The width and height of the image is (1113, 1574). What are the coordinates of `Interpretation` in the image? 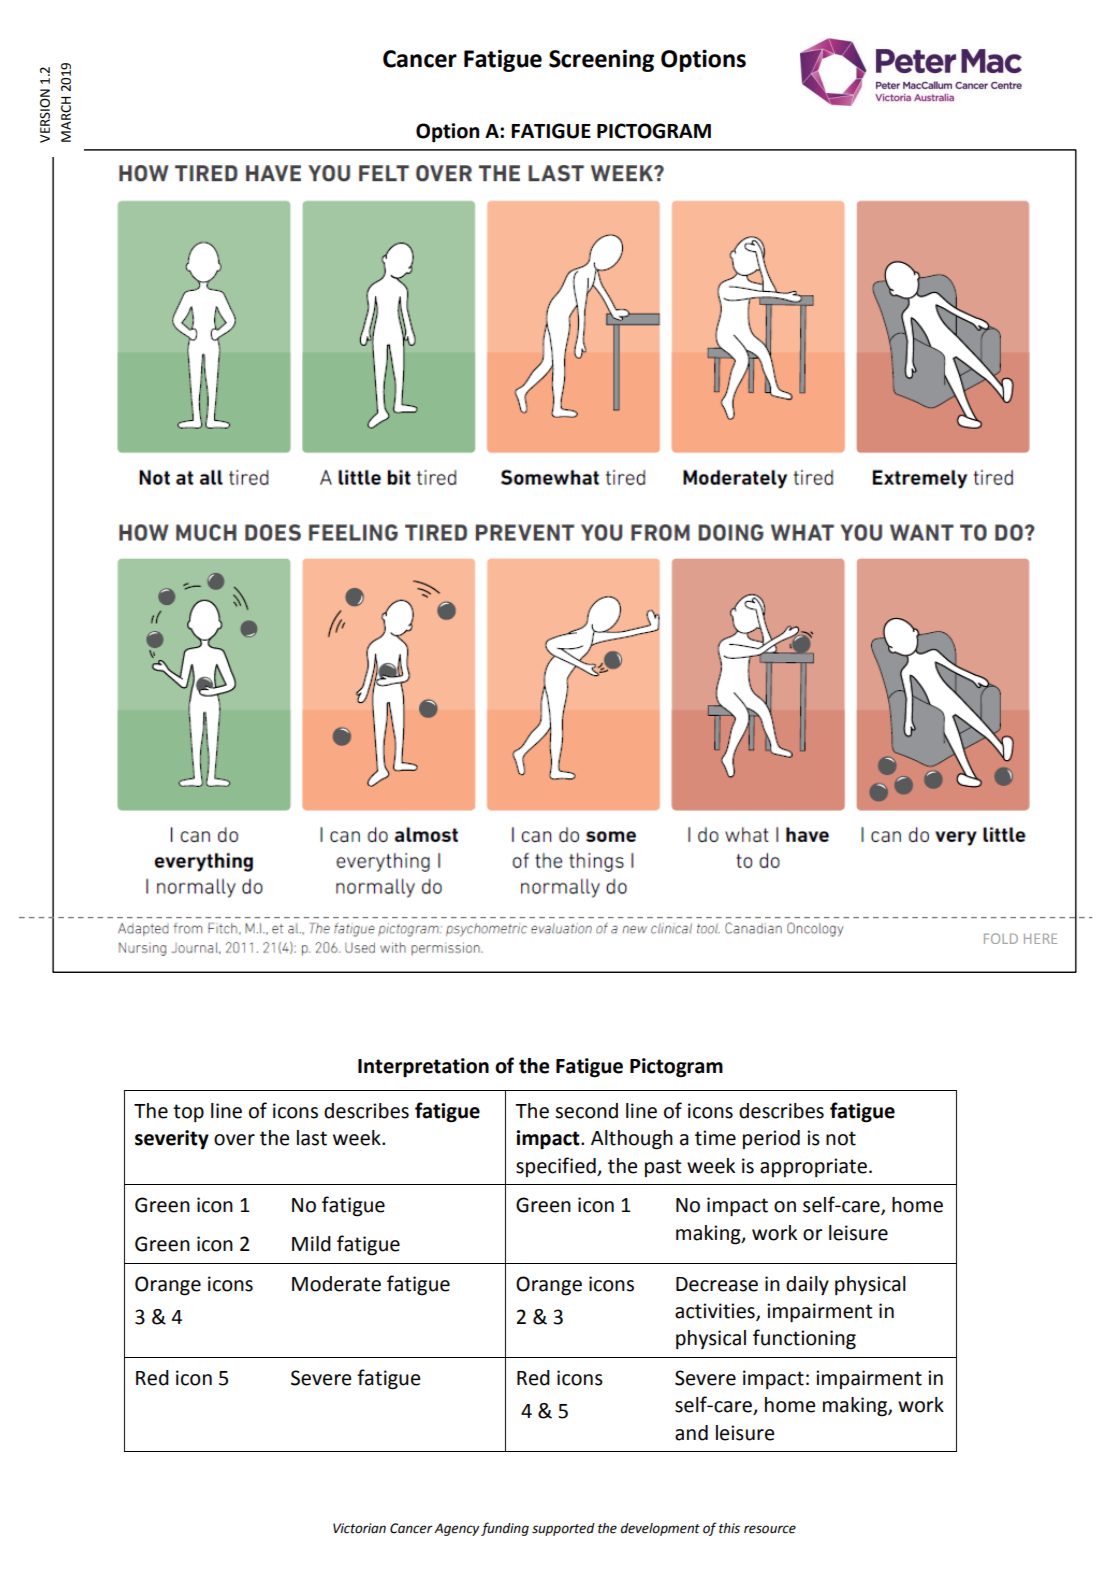 It's located at (423, 1068).
